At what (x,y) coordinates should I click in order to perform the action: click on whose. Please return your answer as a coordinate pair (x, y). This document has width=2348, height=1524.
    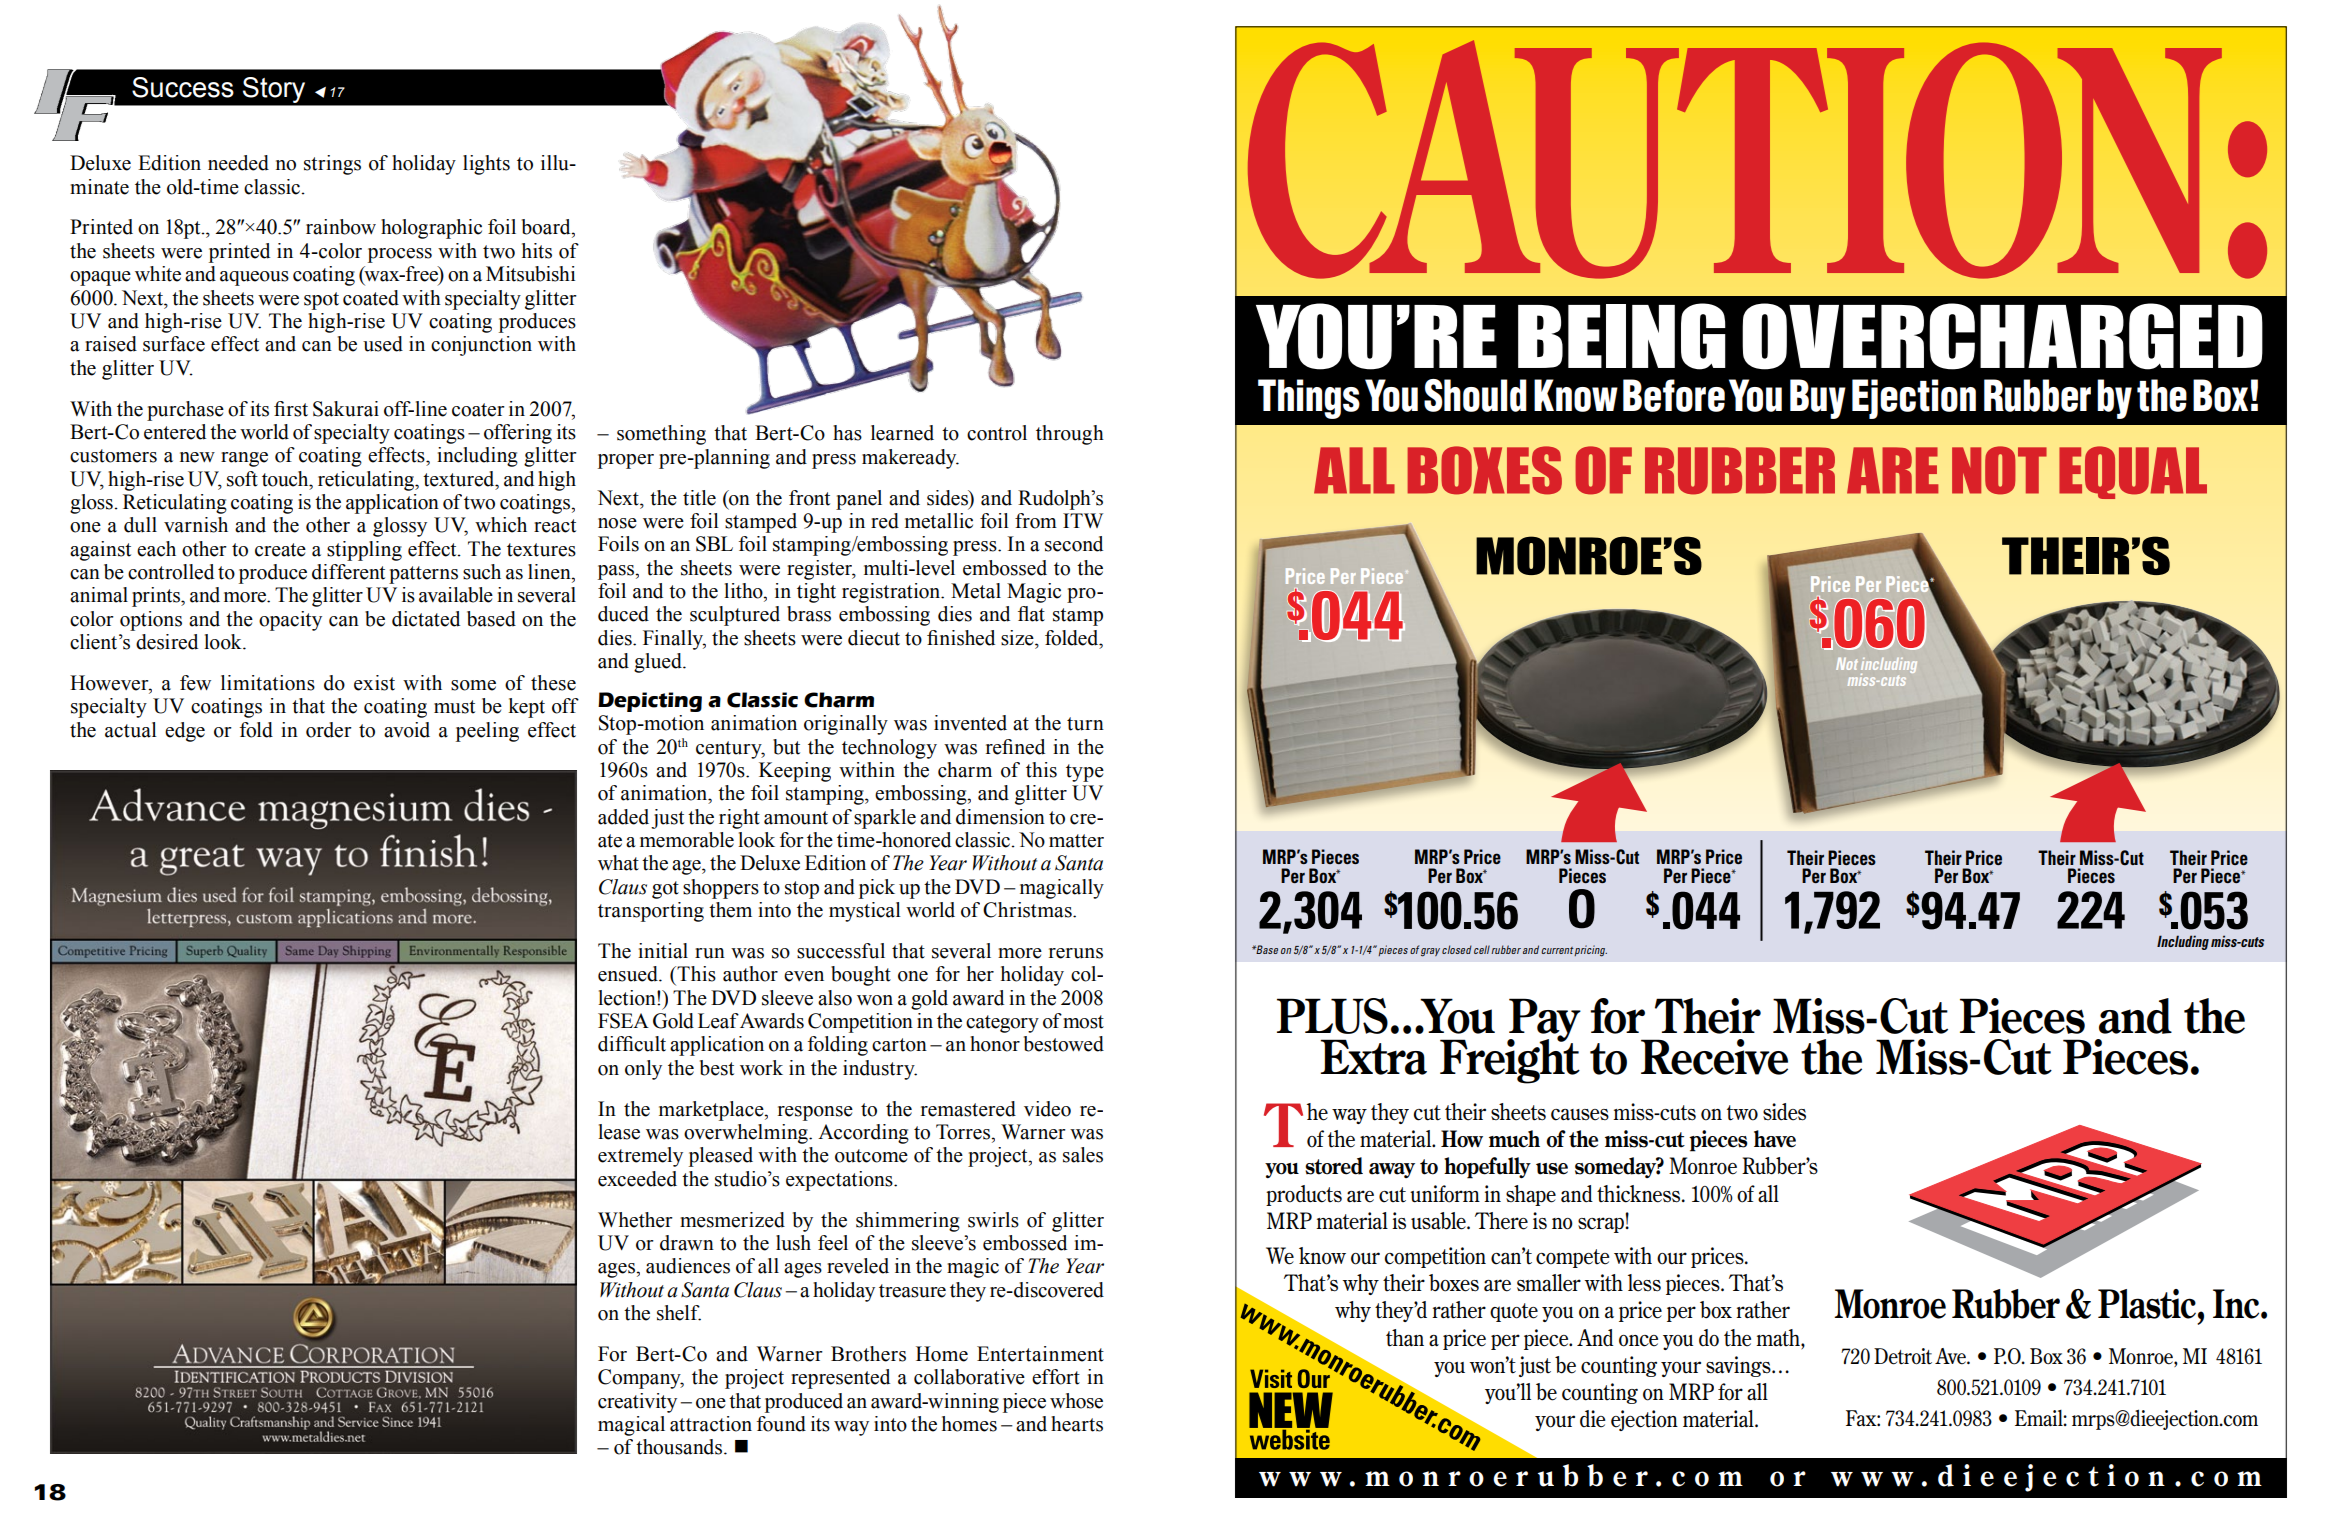
    Looking at the image, I should click on (1076, 1401).
